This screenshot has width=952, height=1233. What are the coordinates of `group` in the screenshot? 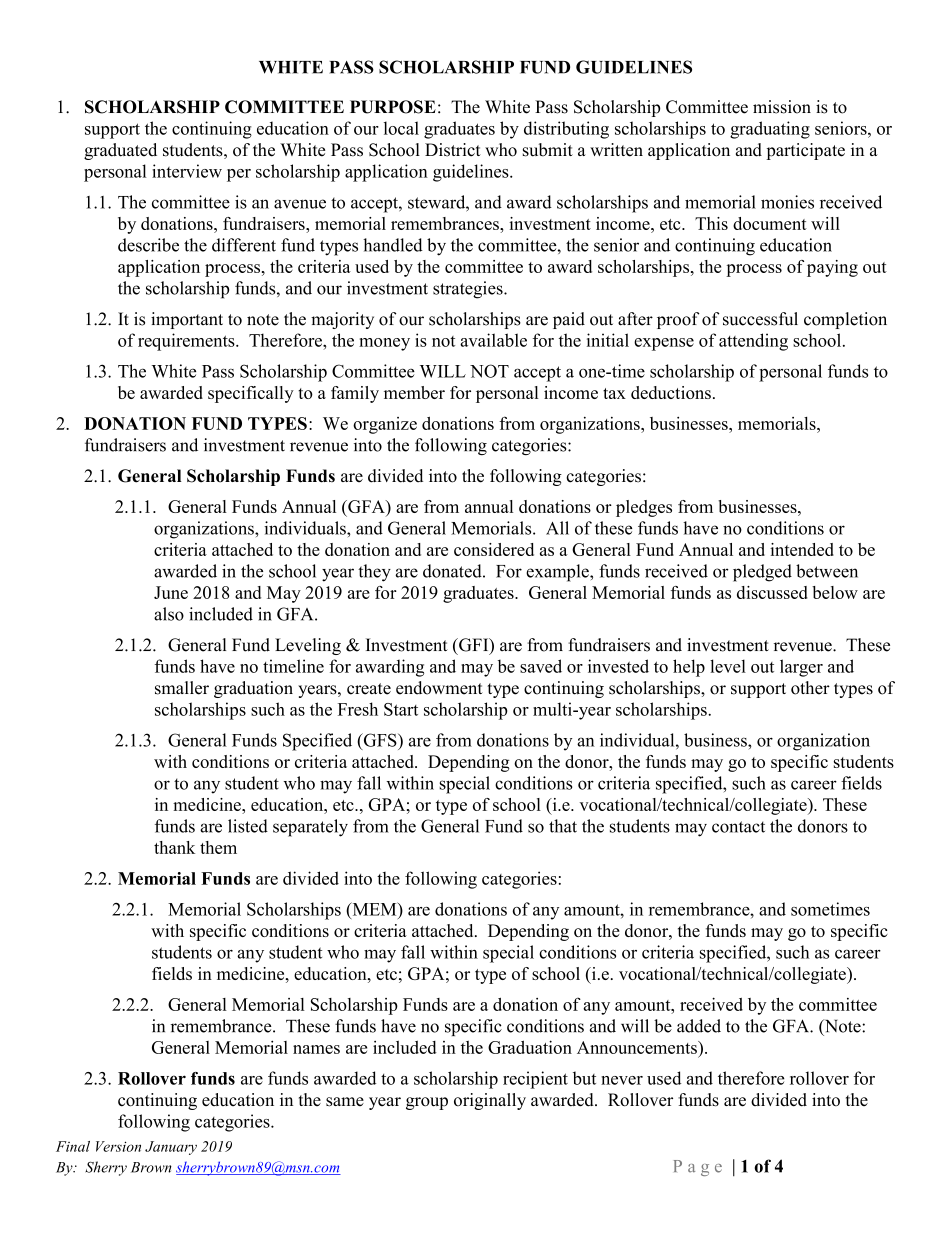 It's located at (427, 1103).
